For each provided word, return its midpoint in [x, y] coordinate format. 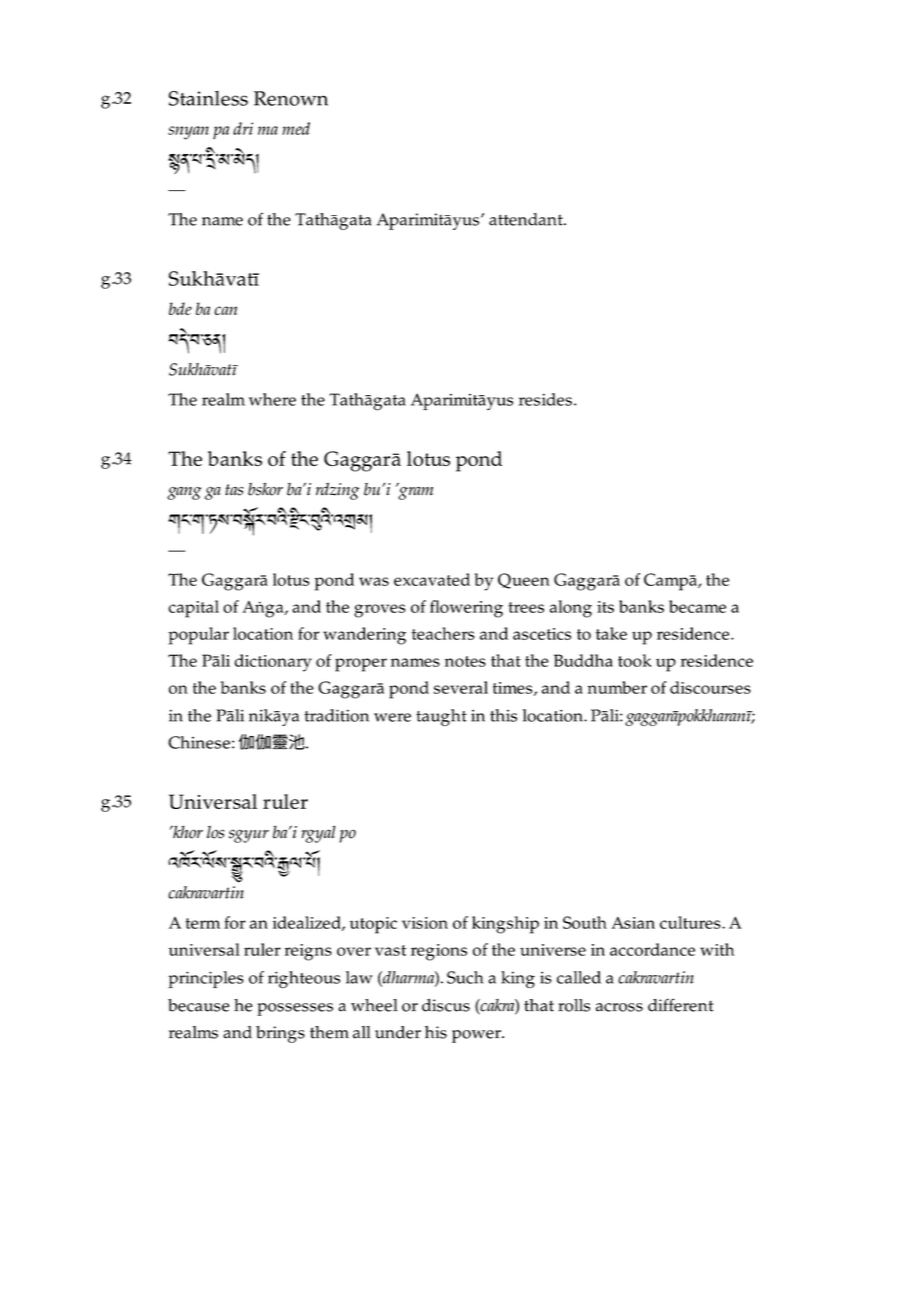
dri [243, 128]
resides [545, 399]
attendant [527, 219]
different [681, 1005]
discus [446, 1005]
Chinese [199, 742]
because [198, 1005]
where [272, 399]
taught [441, 717]
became [697, 606]
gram [414, 492]
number [617, 687]
